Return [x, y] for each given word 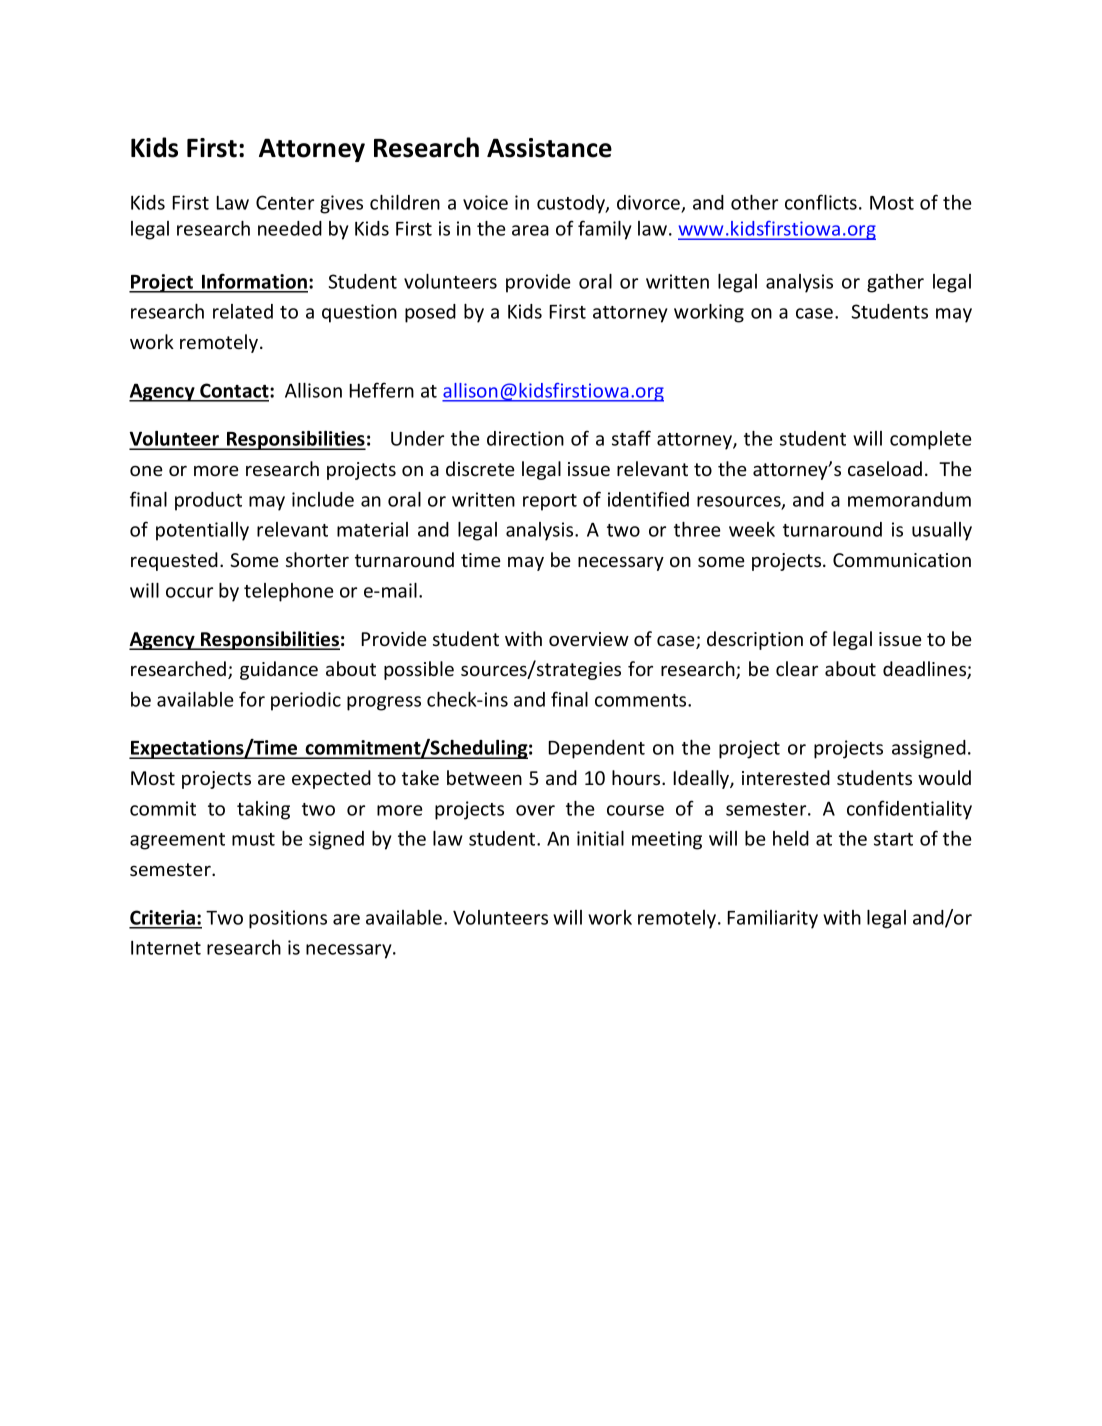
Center [285, 202]
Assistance [549, 148]
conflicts [821, 202]
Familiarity [773, 919]
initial [600, 838]
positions [288, 919]
